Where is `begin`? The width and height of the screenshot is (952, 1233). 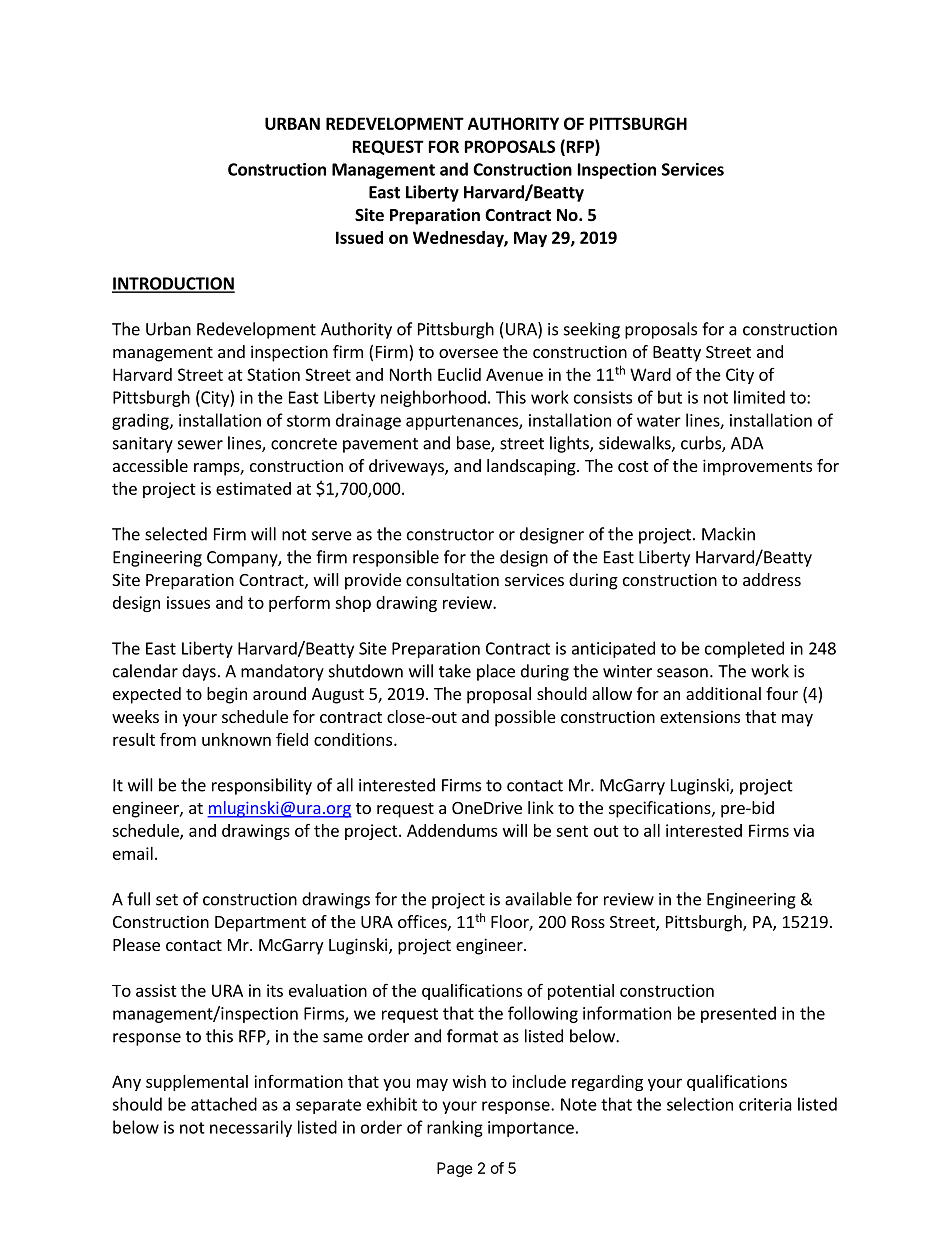 begin is located at coordinates (227, 695).
